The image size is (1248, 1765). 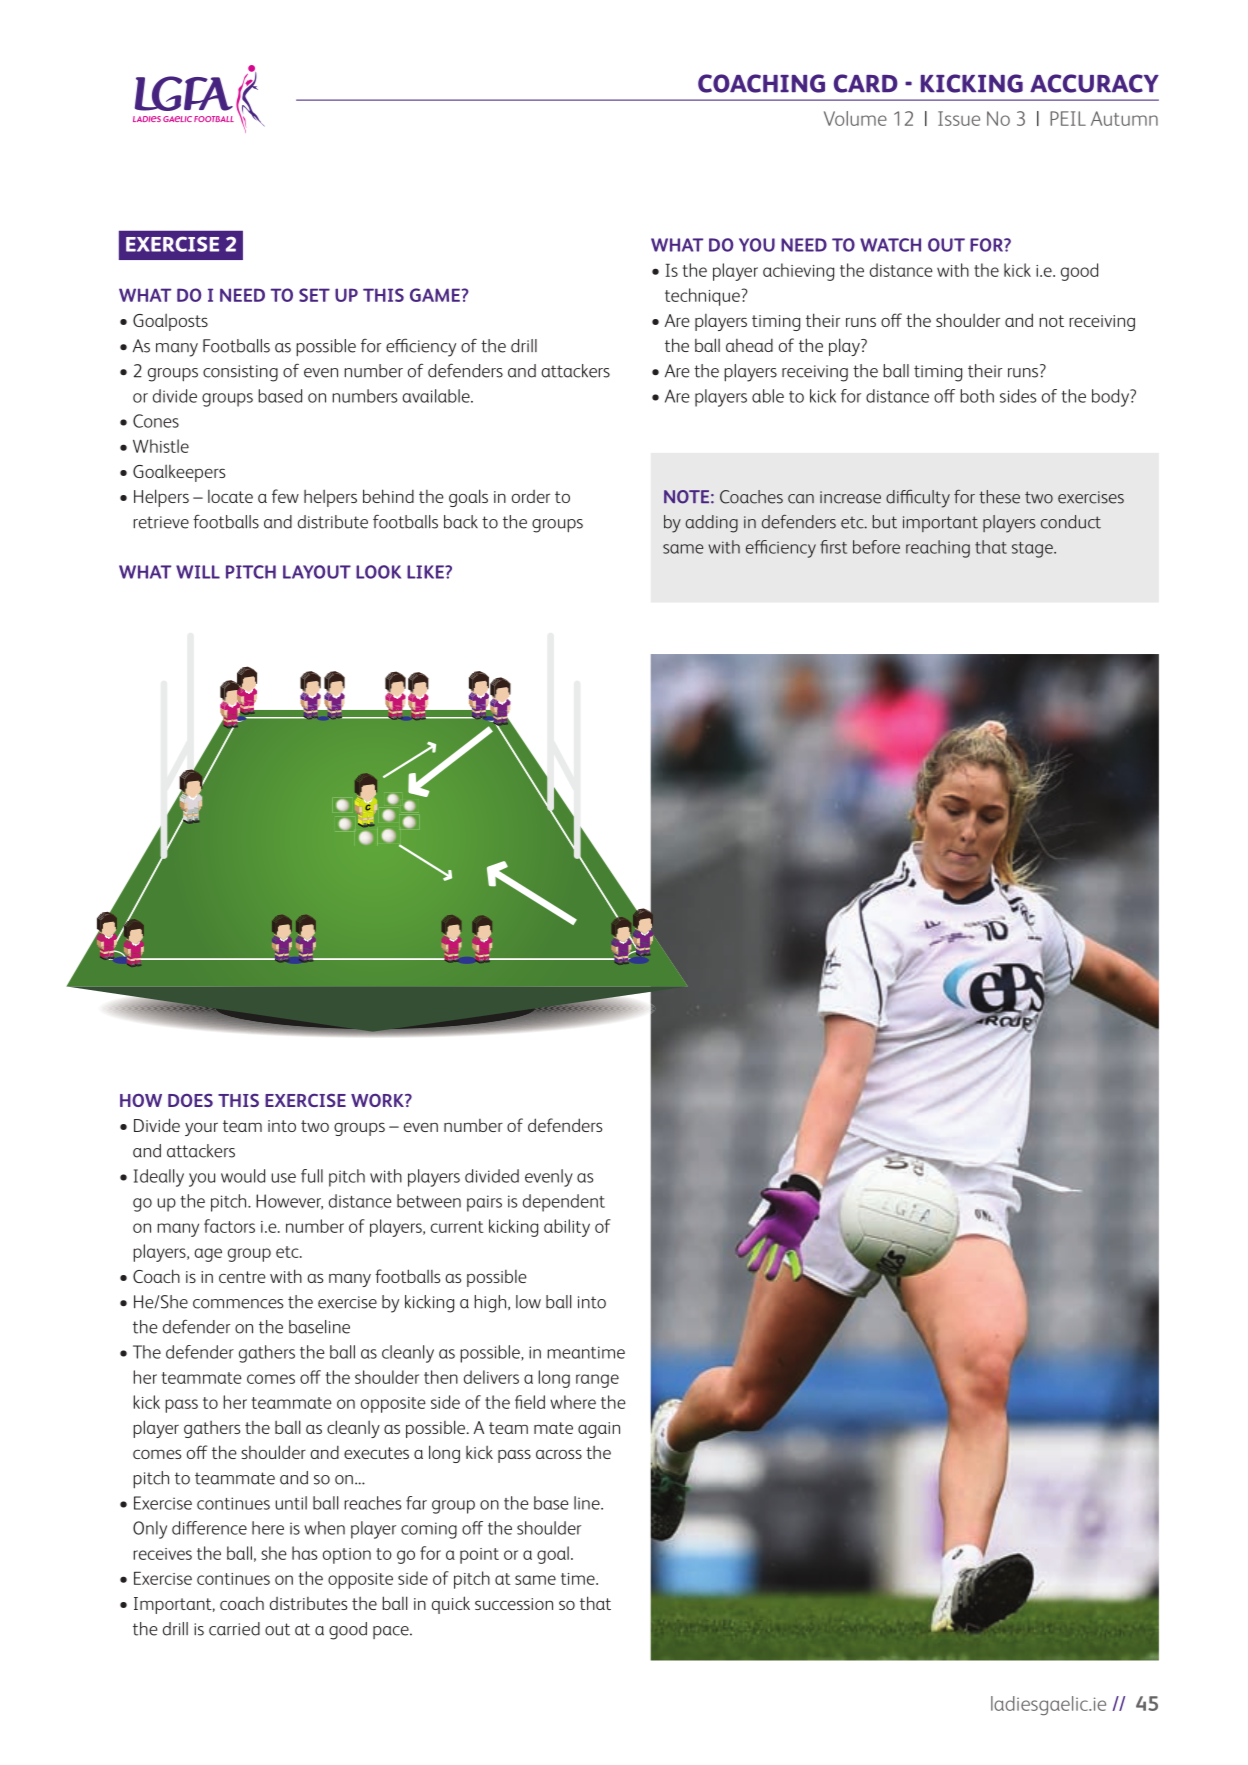 What do you see at coordinates (304, 1553) in the document?
I see `has` at bounding box center [304, 1553].
